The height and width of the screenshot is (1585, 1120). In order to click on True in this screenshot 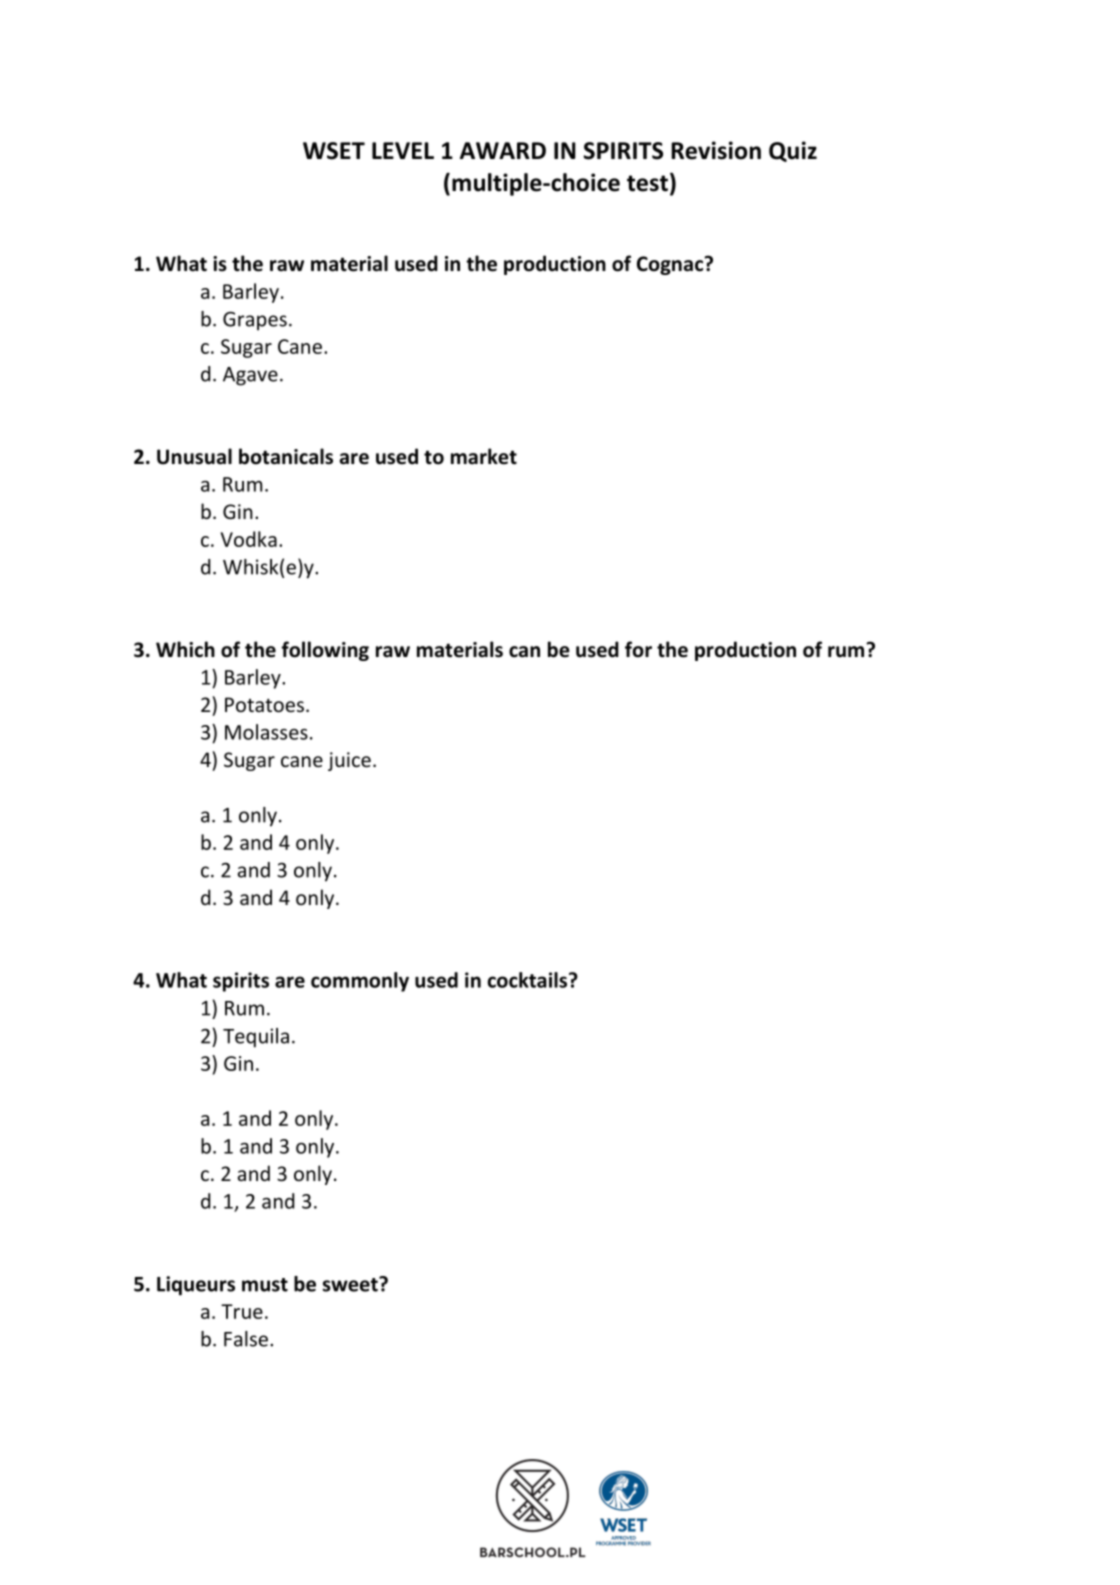, I will do `click(242, 1311)`.
